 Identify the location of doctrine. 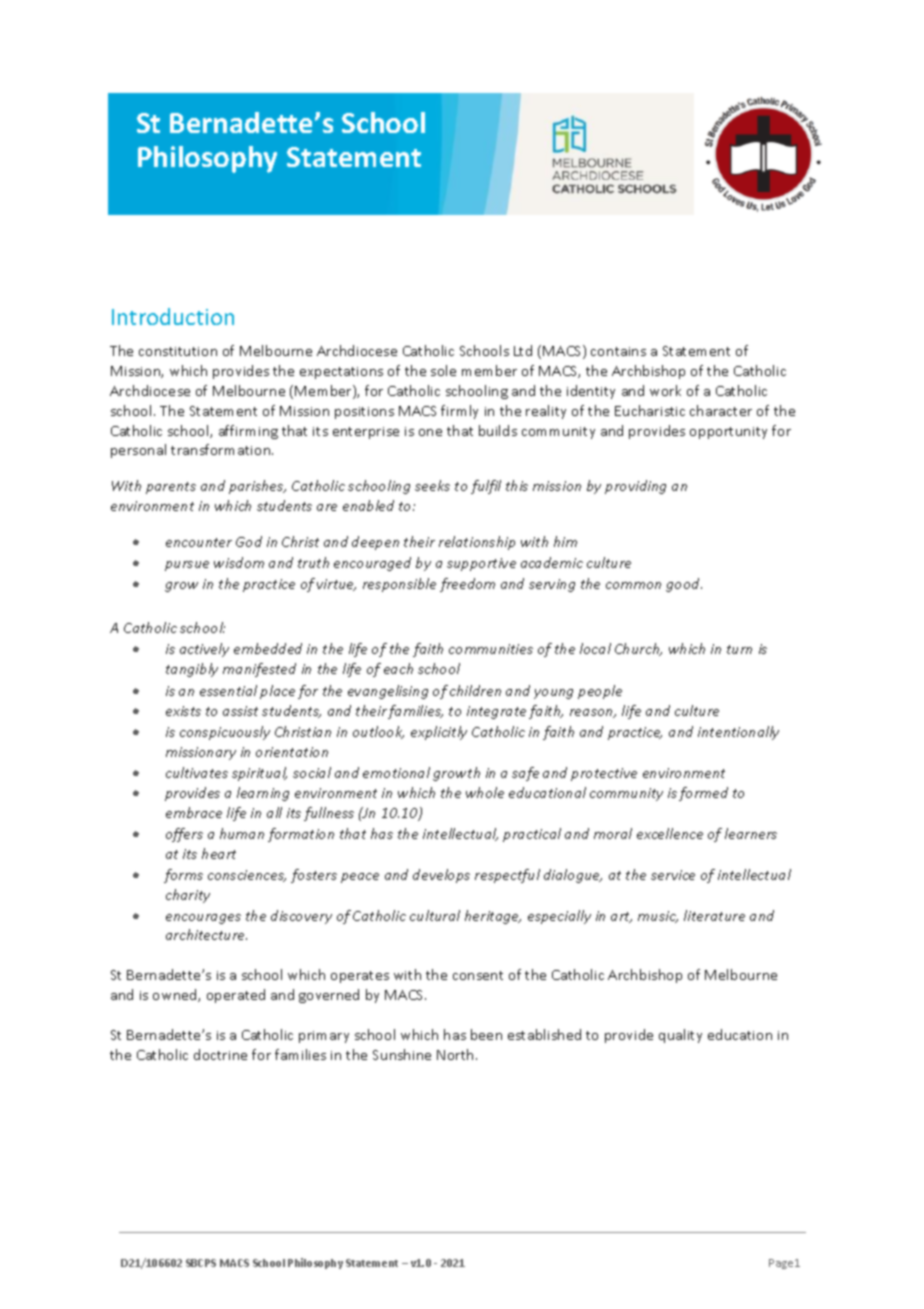
(220, 1054).
